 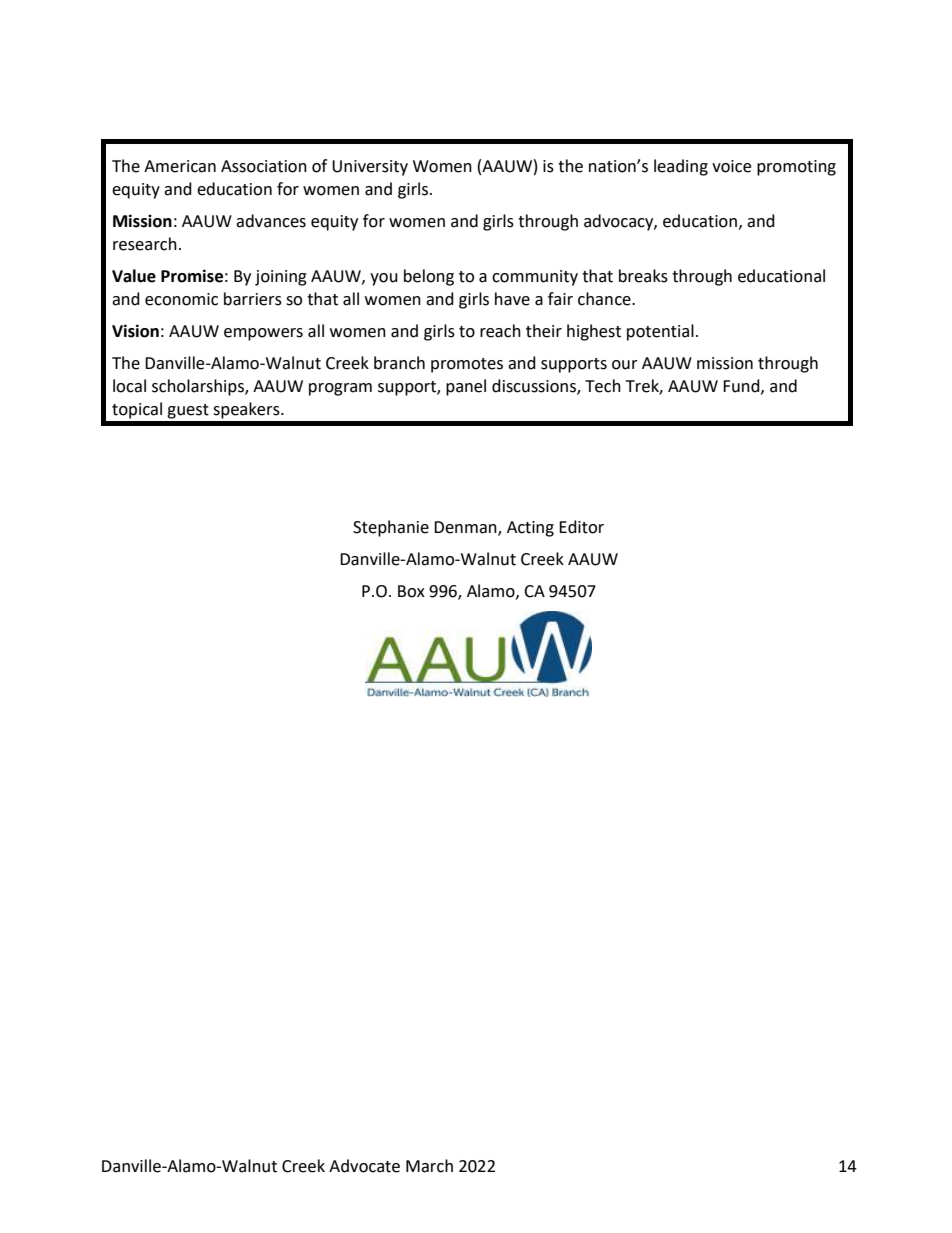 I want to click on Acting, so click(x=530, y=529).
